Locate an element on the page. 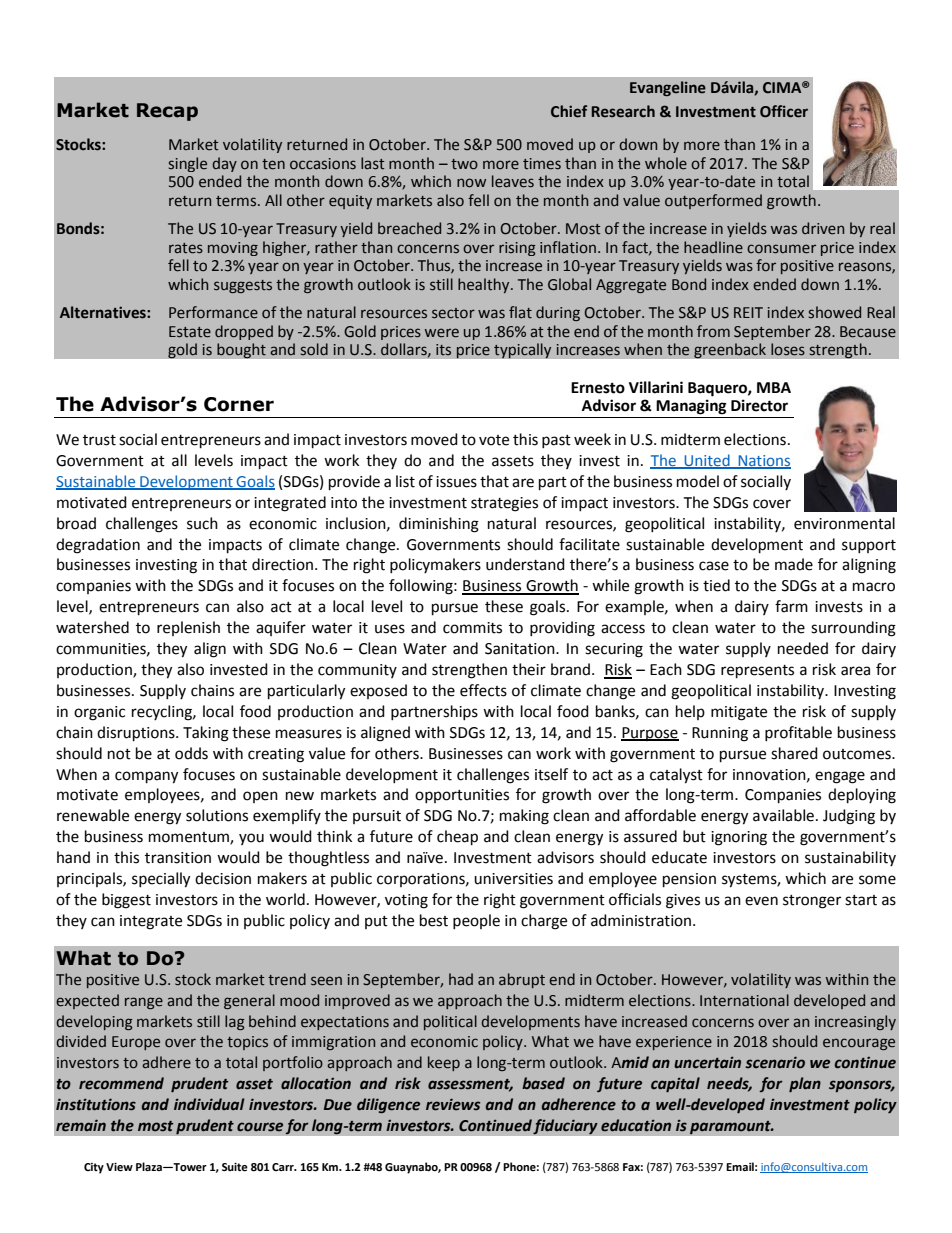 The height and width of the page is (1233, 952). people is located at coordinates (476, 921).
